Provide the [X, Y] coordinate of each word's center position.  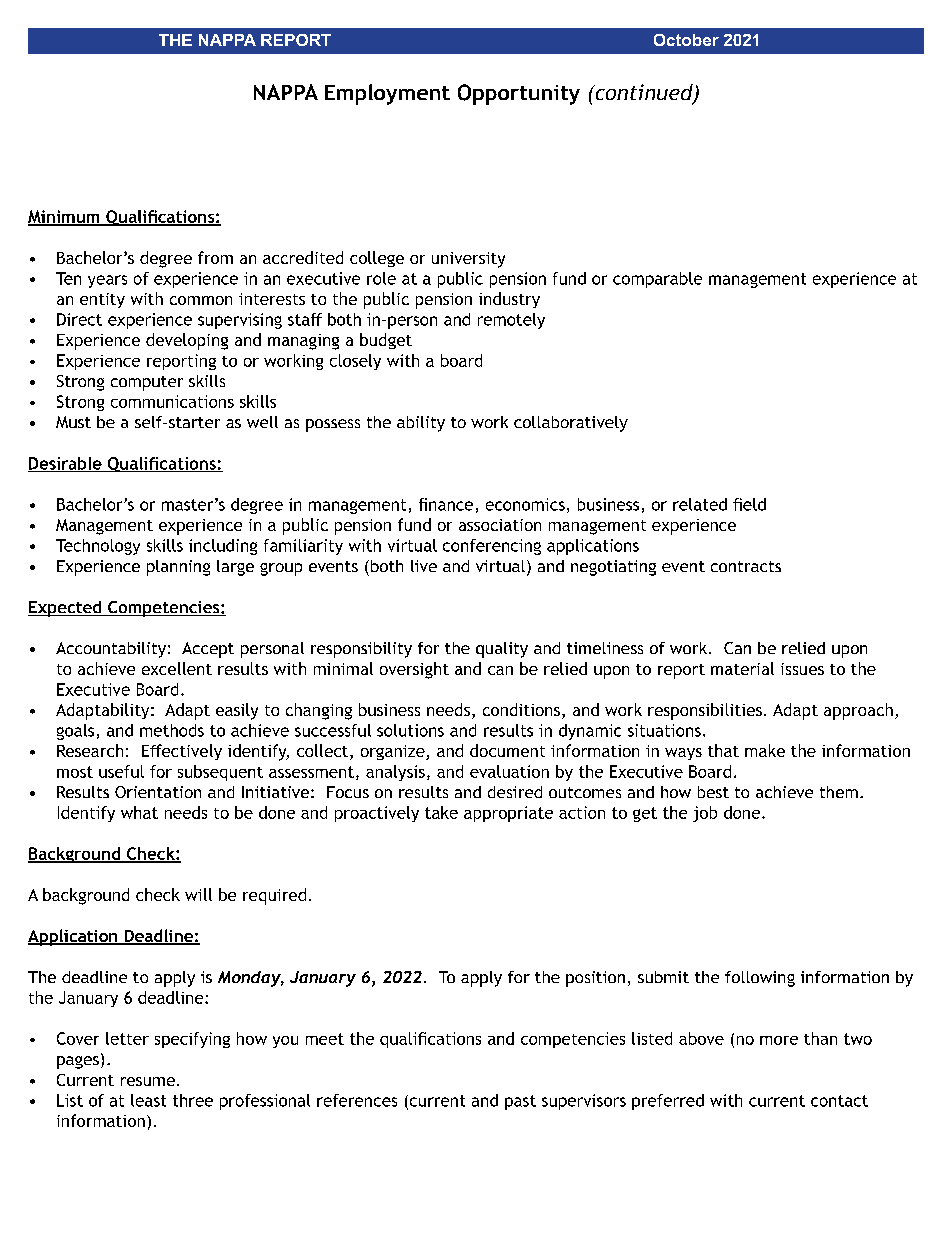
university [468, 260]
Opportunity [519, 94]
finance [446, 504]
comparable [657, 280]
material [742, 668]
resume [148, 1081]
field [749, 504]
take [441, 812]
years [107, 281]
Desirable [66, 464]
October [686, 40]
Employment [387, 94]
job [705, 814]
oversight [414, 670]
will [198, 894]
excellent [177, 668]
